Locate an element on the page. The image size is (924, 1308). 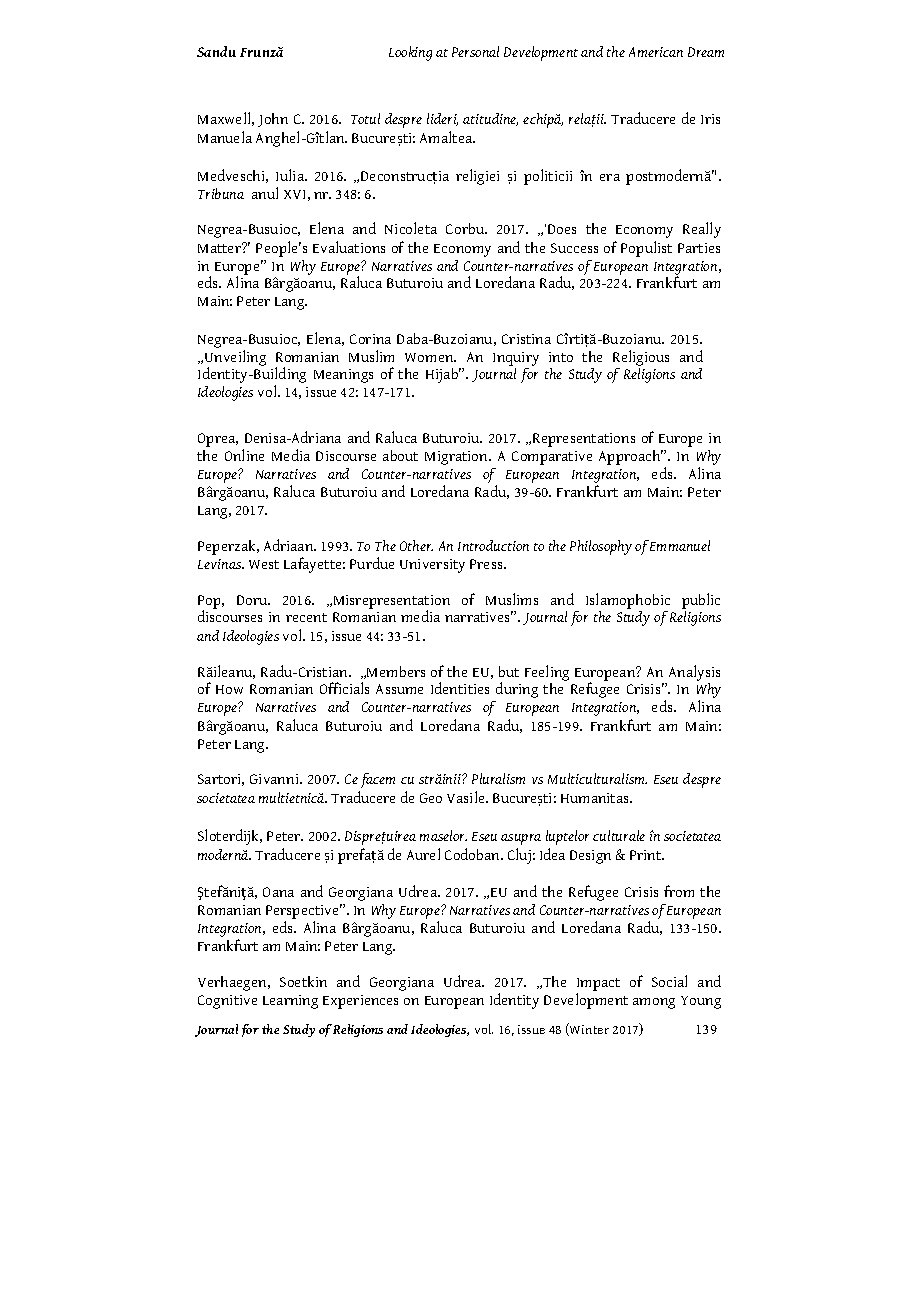
Experiences is located at coordinates (360, 1002).
